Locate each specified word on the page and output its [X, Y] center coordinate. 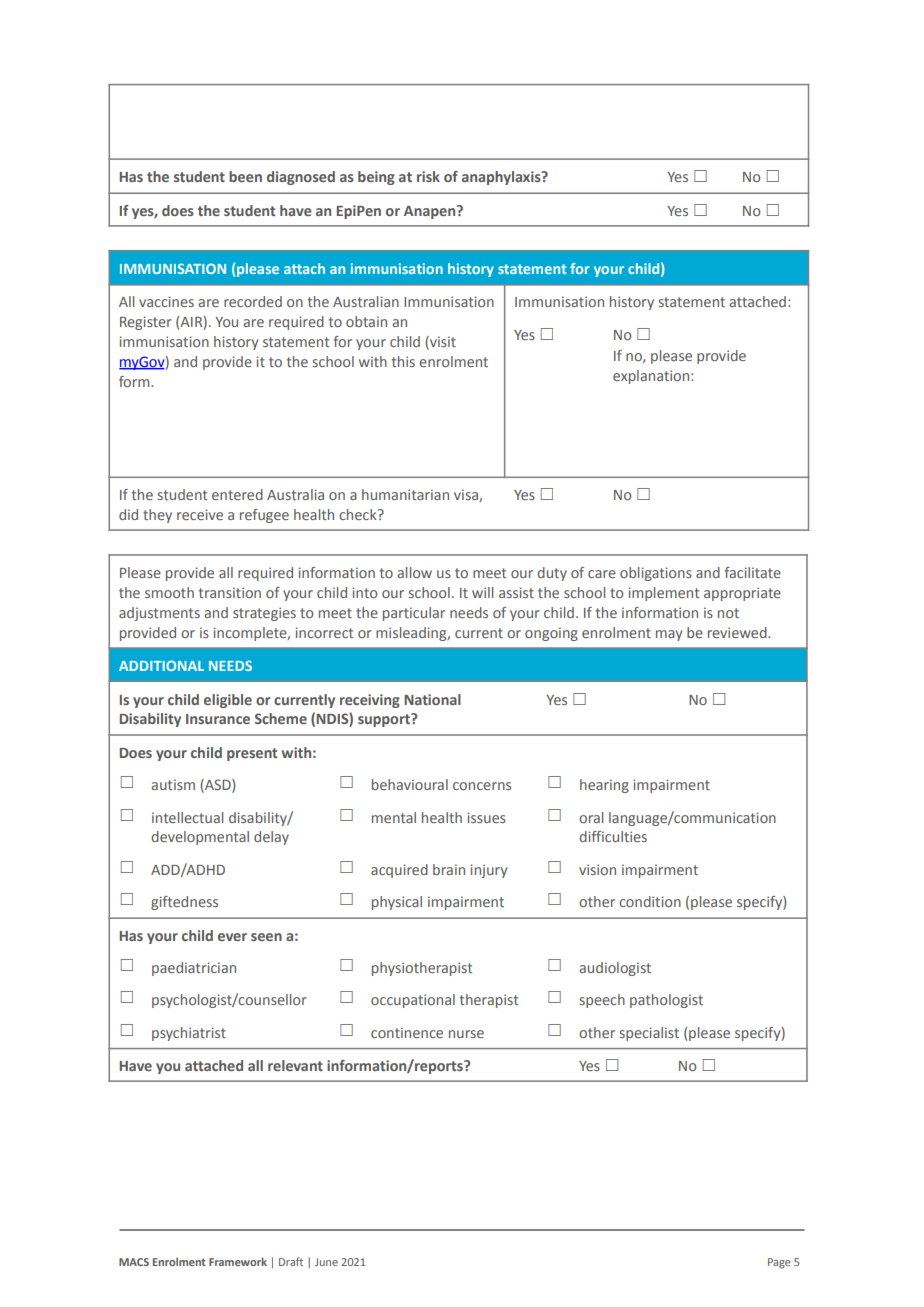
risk [428, 176]
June [326, 1262]
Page [779, 1263]
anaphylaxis [502, 178]
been [245, 176]
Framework [238, 1261]
